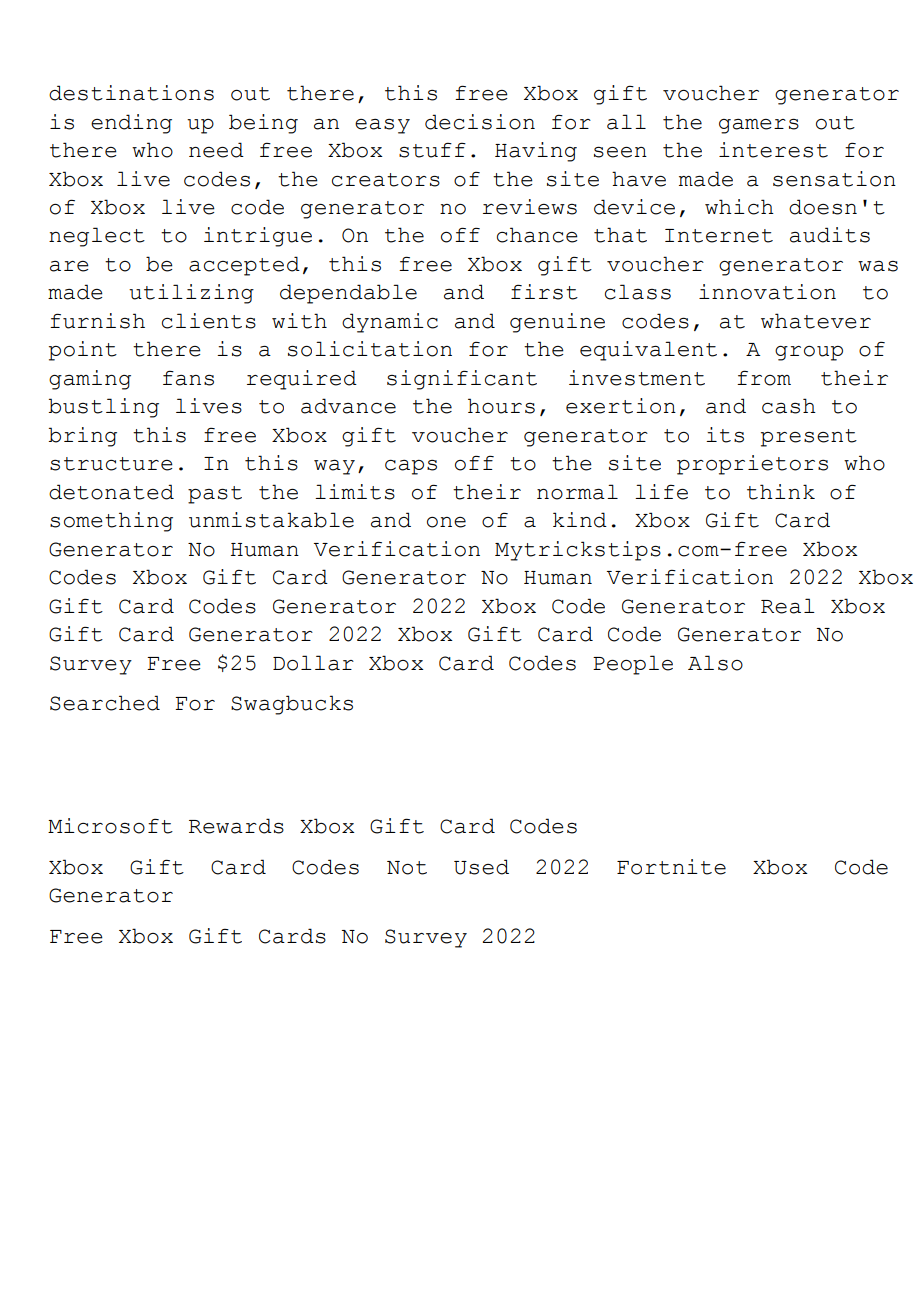  What do you see at coordinates (480, 122) in the document?
I see `decision` at bounding box center [480, 122].
